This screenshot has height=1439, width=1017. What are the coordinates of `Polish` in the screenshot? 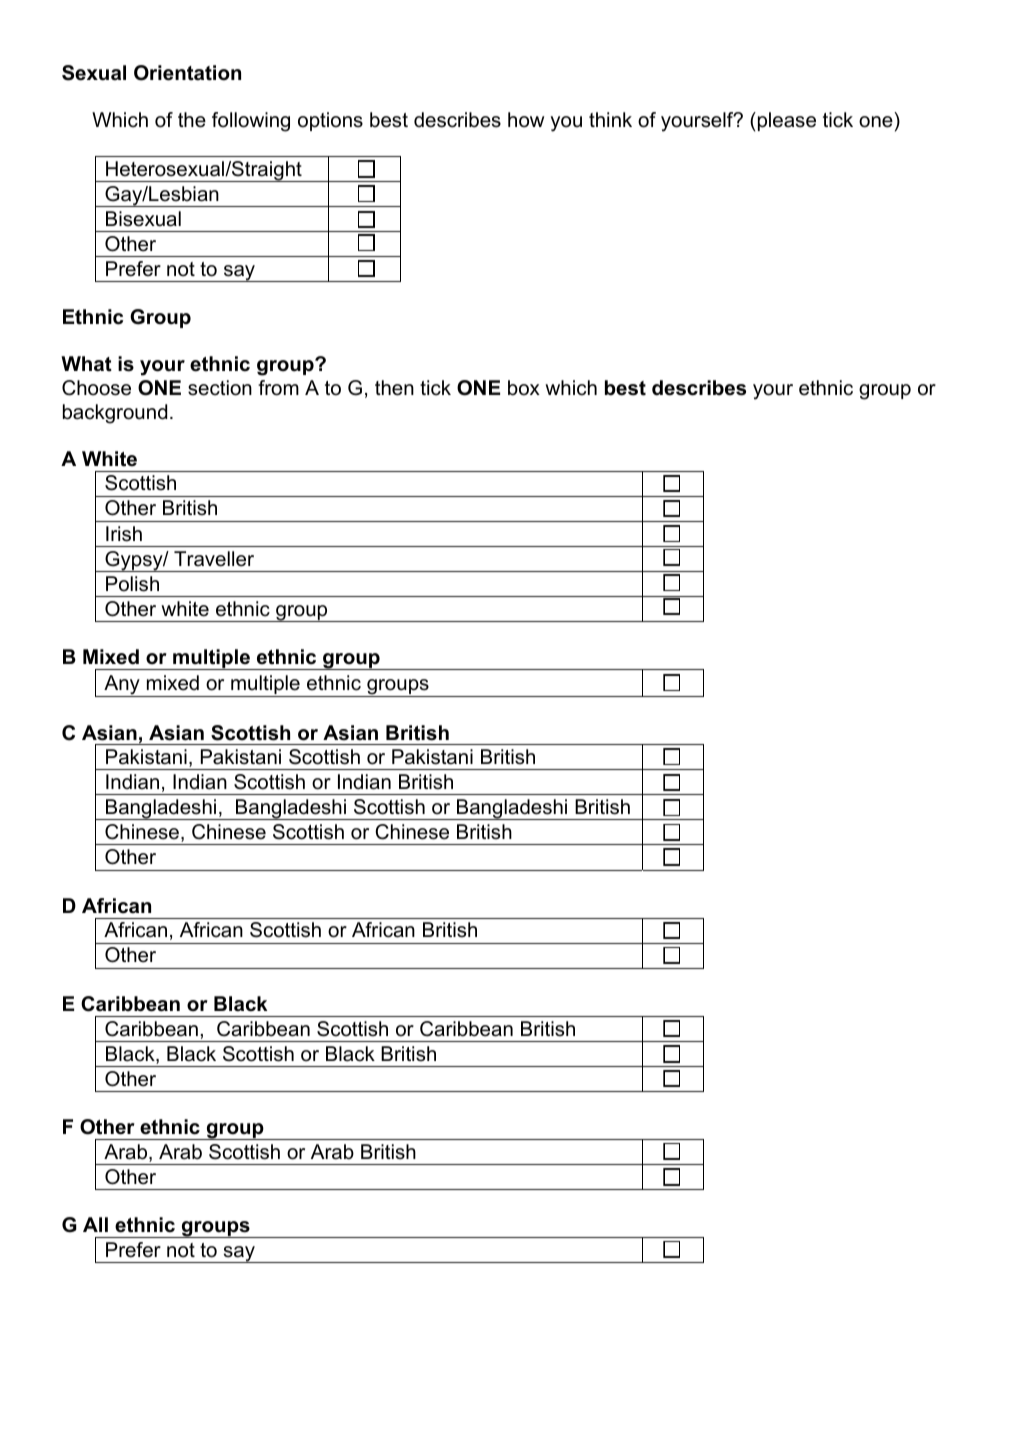 It's located at (132, 584).
